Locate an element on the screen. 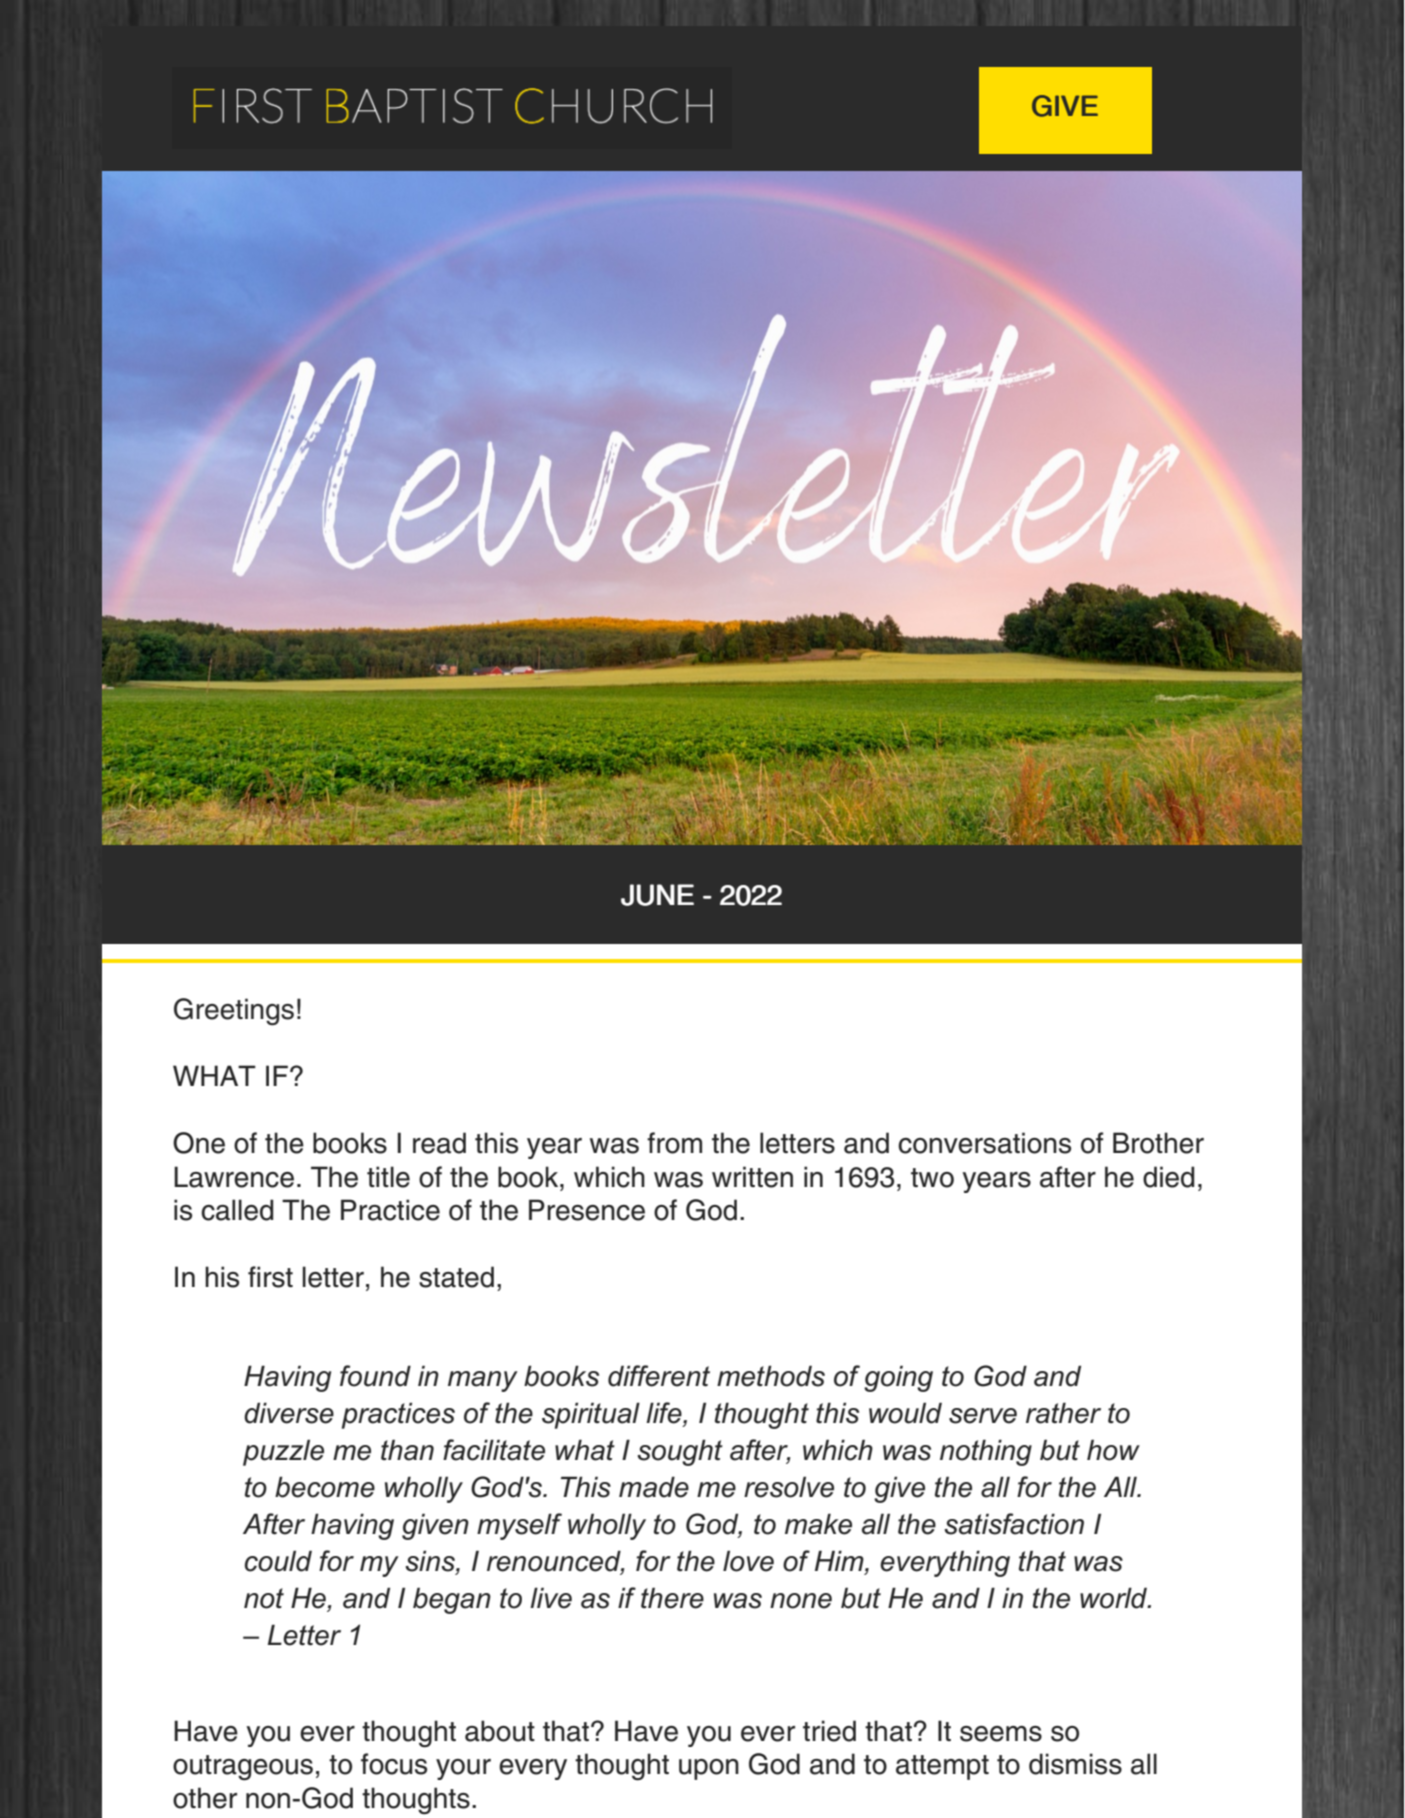  dismiss is located at coordinates (1075, 1764).
